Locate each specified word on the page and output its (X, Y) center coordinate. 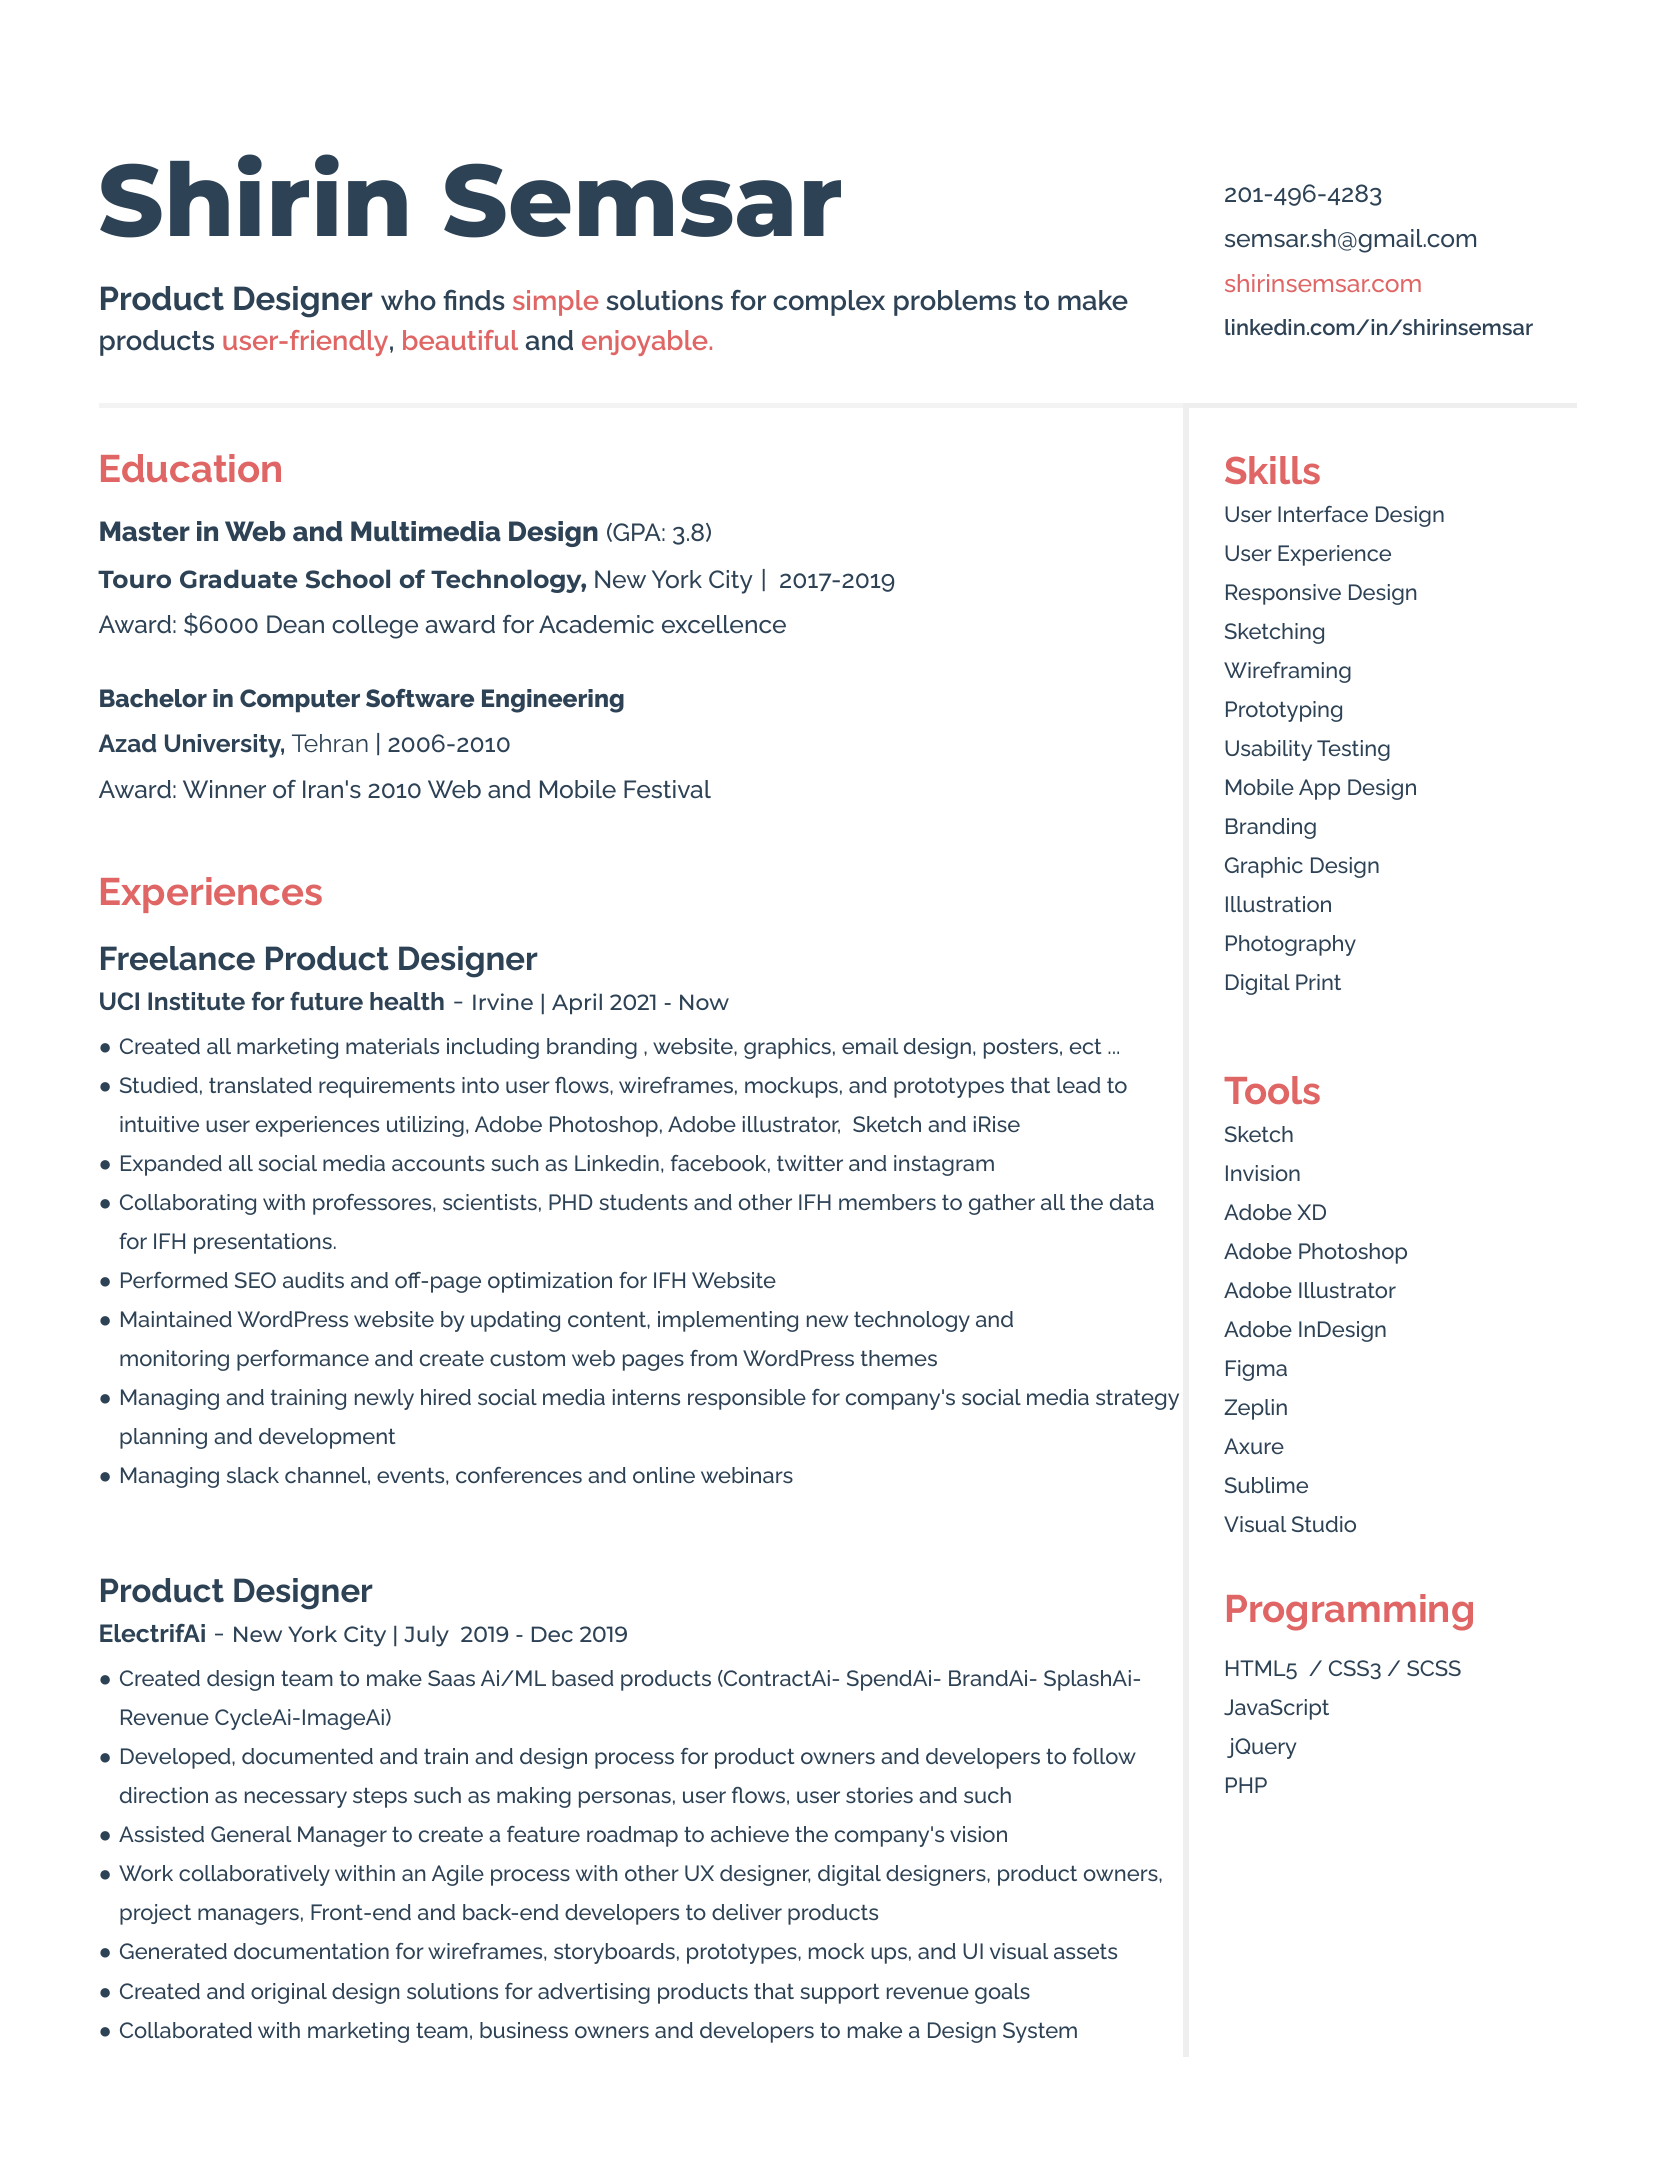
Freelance (178, 958)
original (289, 1993)
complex (829, 303)
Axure (1254, 1446)
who (408, 300)
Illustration (1278, 904)
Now (704, 1002)
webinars (747, 1475)
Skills (1272, 470)
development (327, 1438)
